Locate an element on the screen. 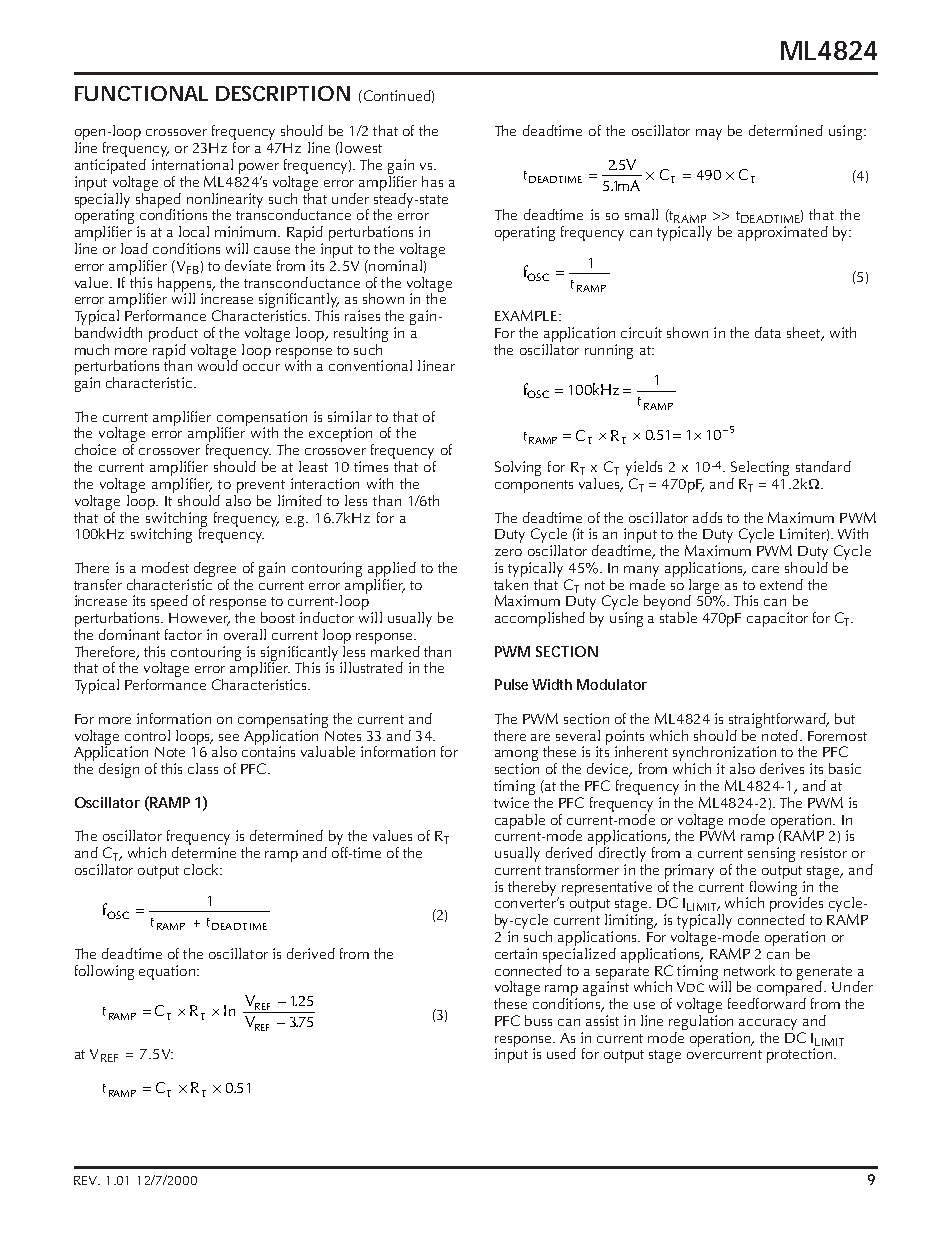 The image size is (952, 1233). among is located at coordinates (516, 757).
